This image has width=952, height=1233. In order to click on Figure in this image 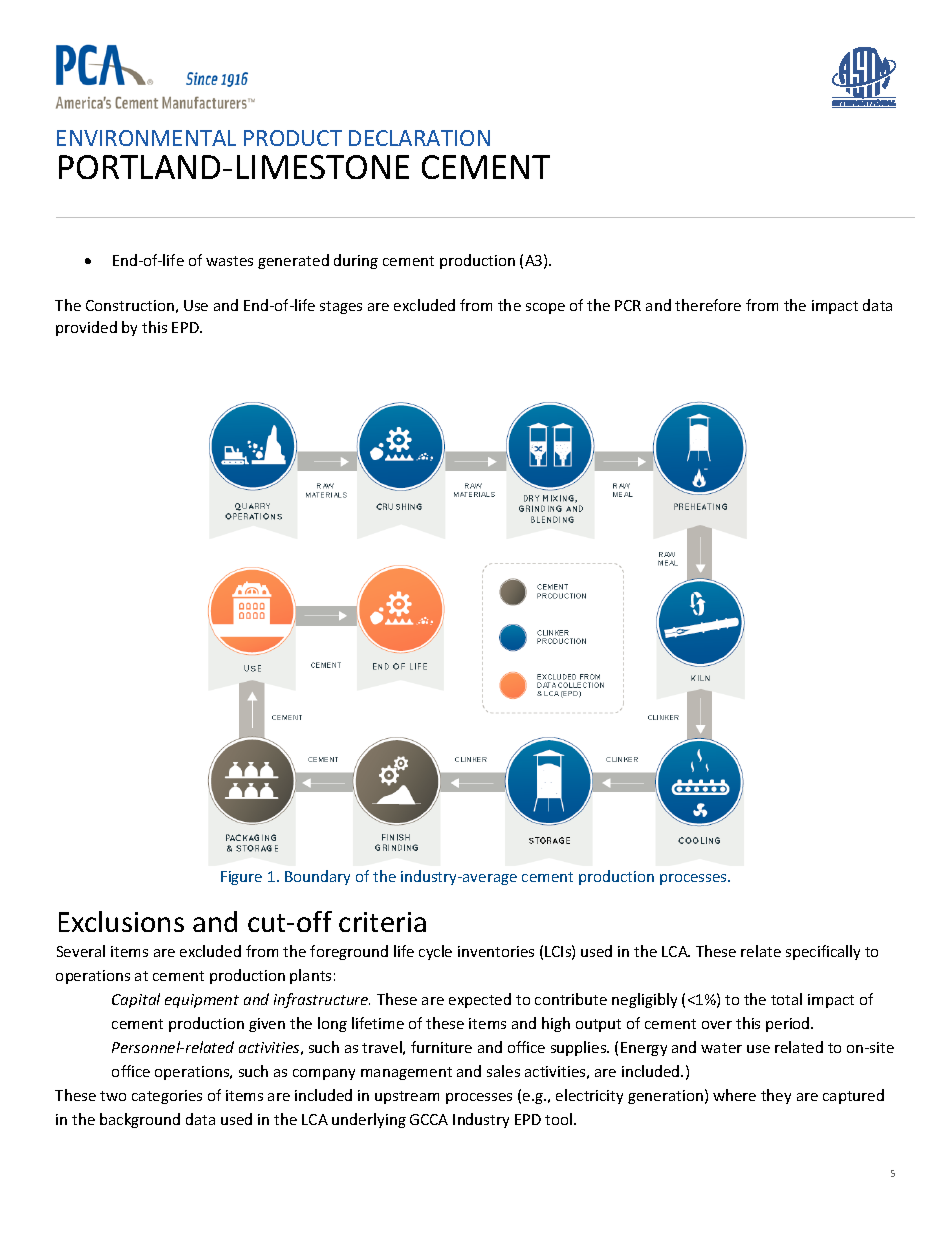, I will do `click(241, 878)`.
